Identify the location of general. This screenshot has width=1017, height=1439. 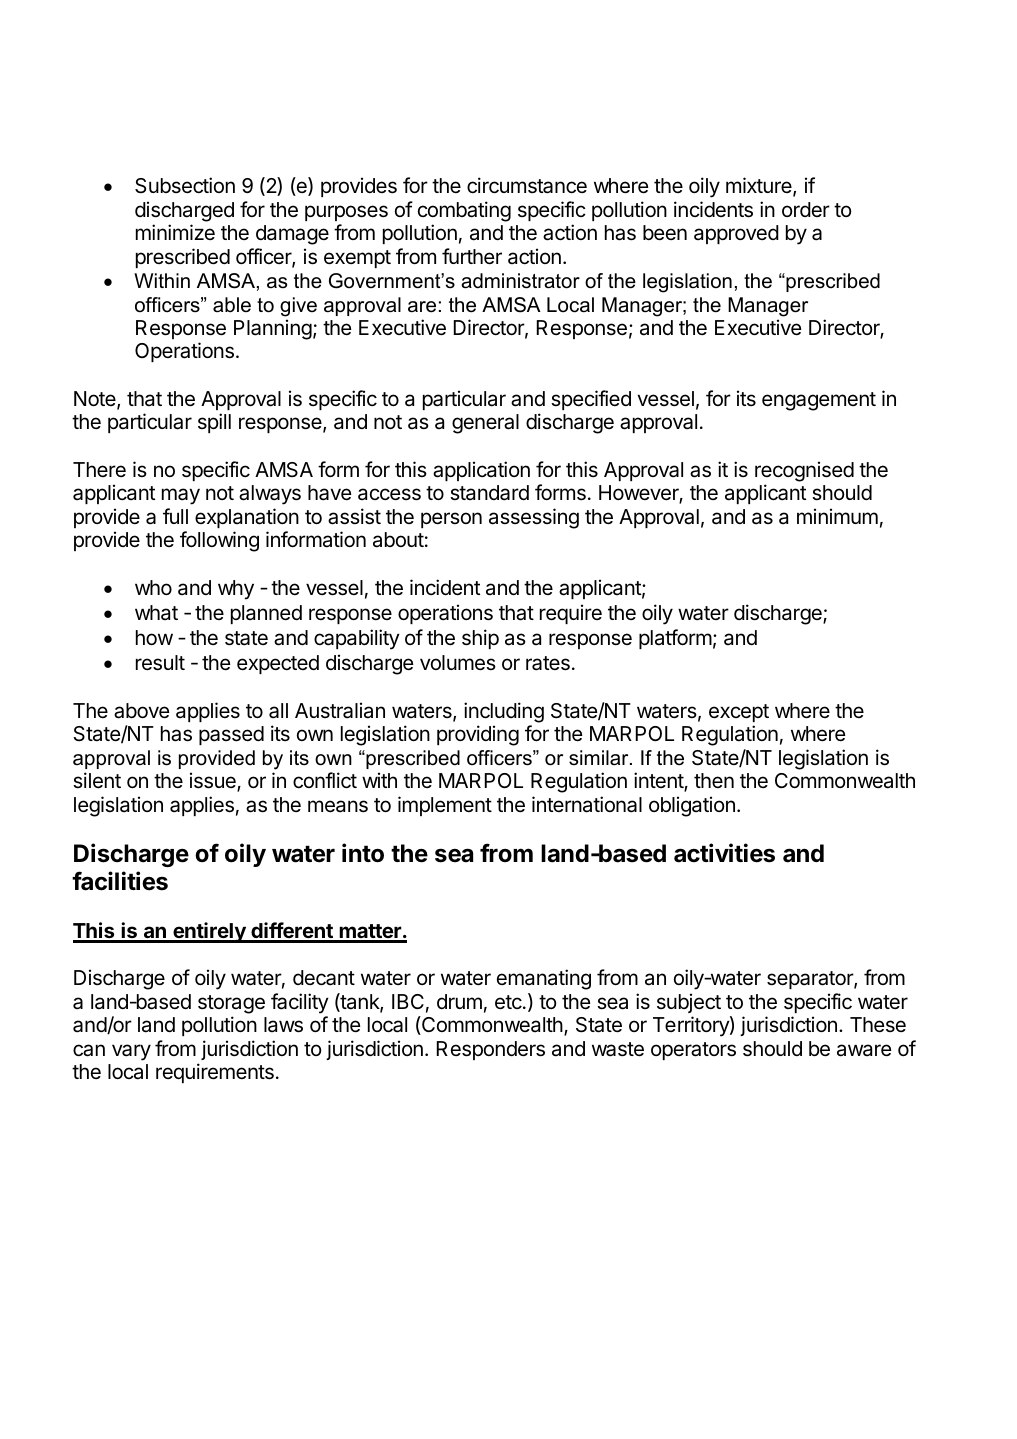
(485, 424).
